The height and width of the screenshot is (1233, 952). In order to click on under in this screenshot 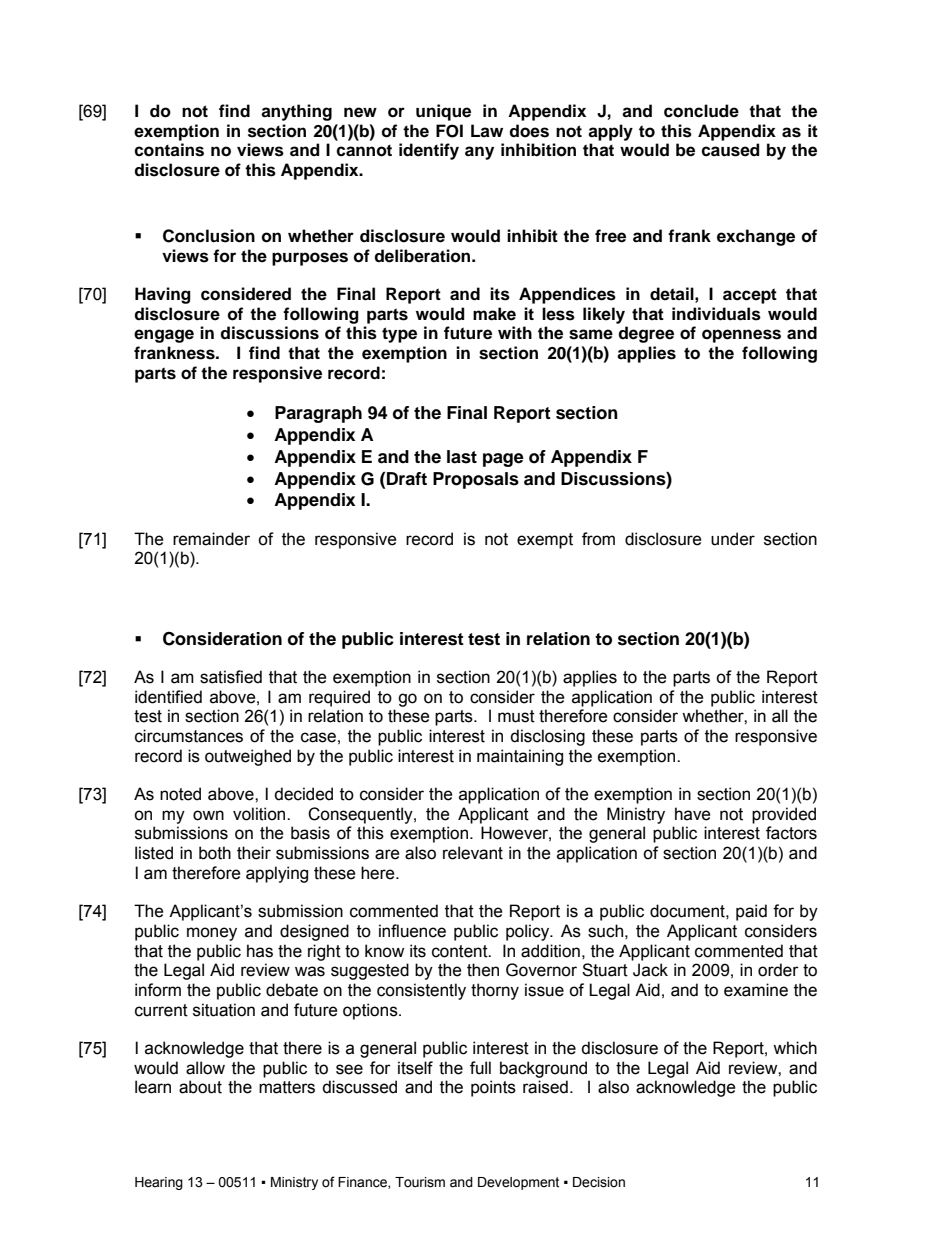, I will do `click(733, 539)`.
